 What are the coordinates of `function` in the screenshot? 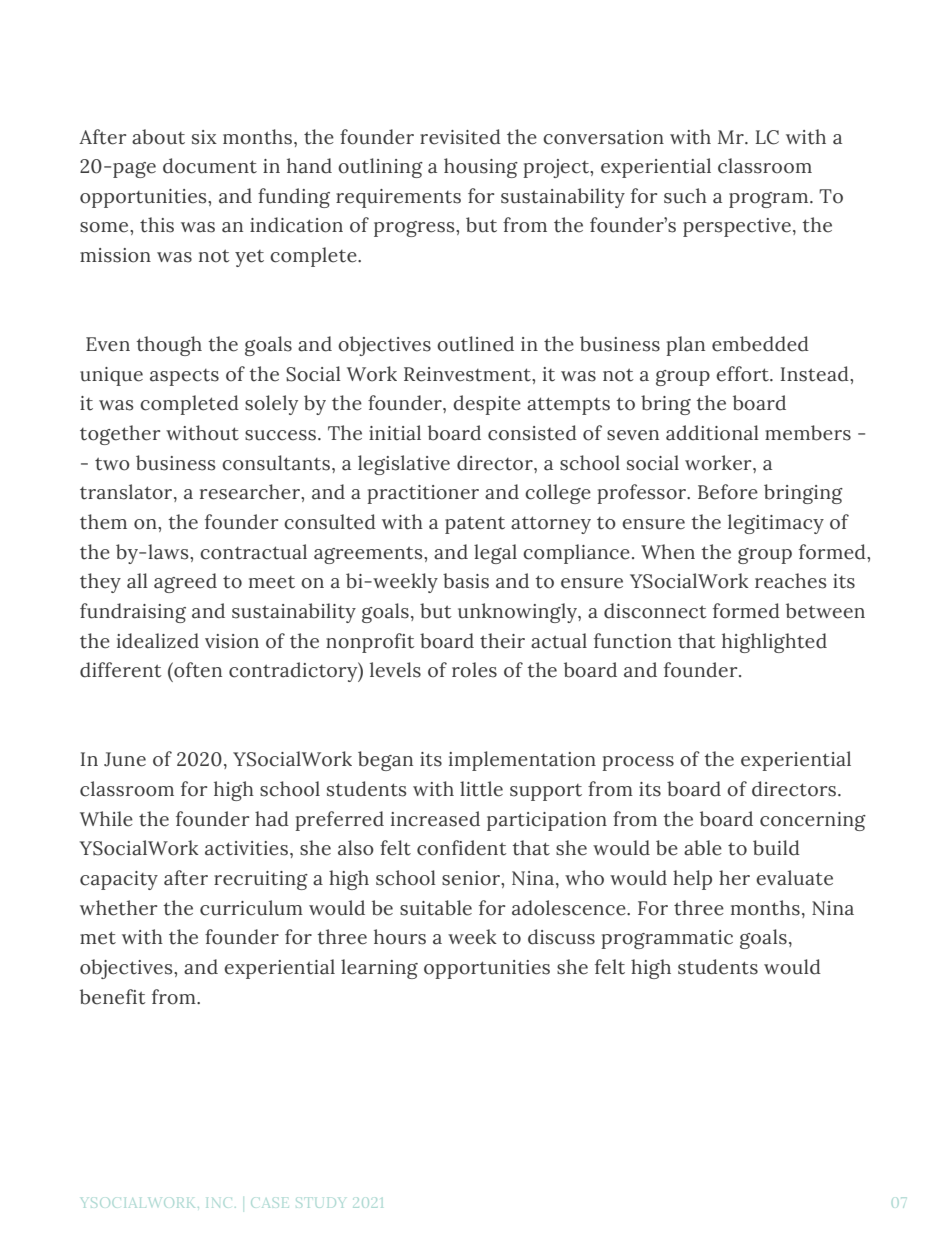 It's located at (633, 641).
